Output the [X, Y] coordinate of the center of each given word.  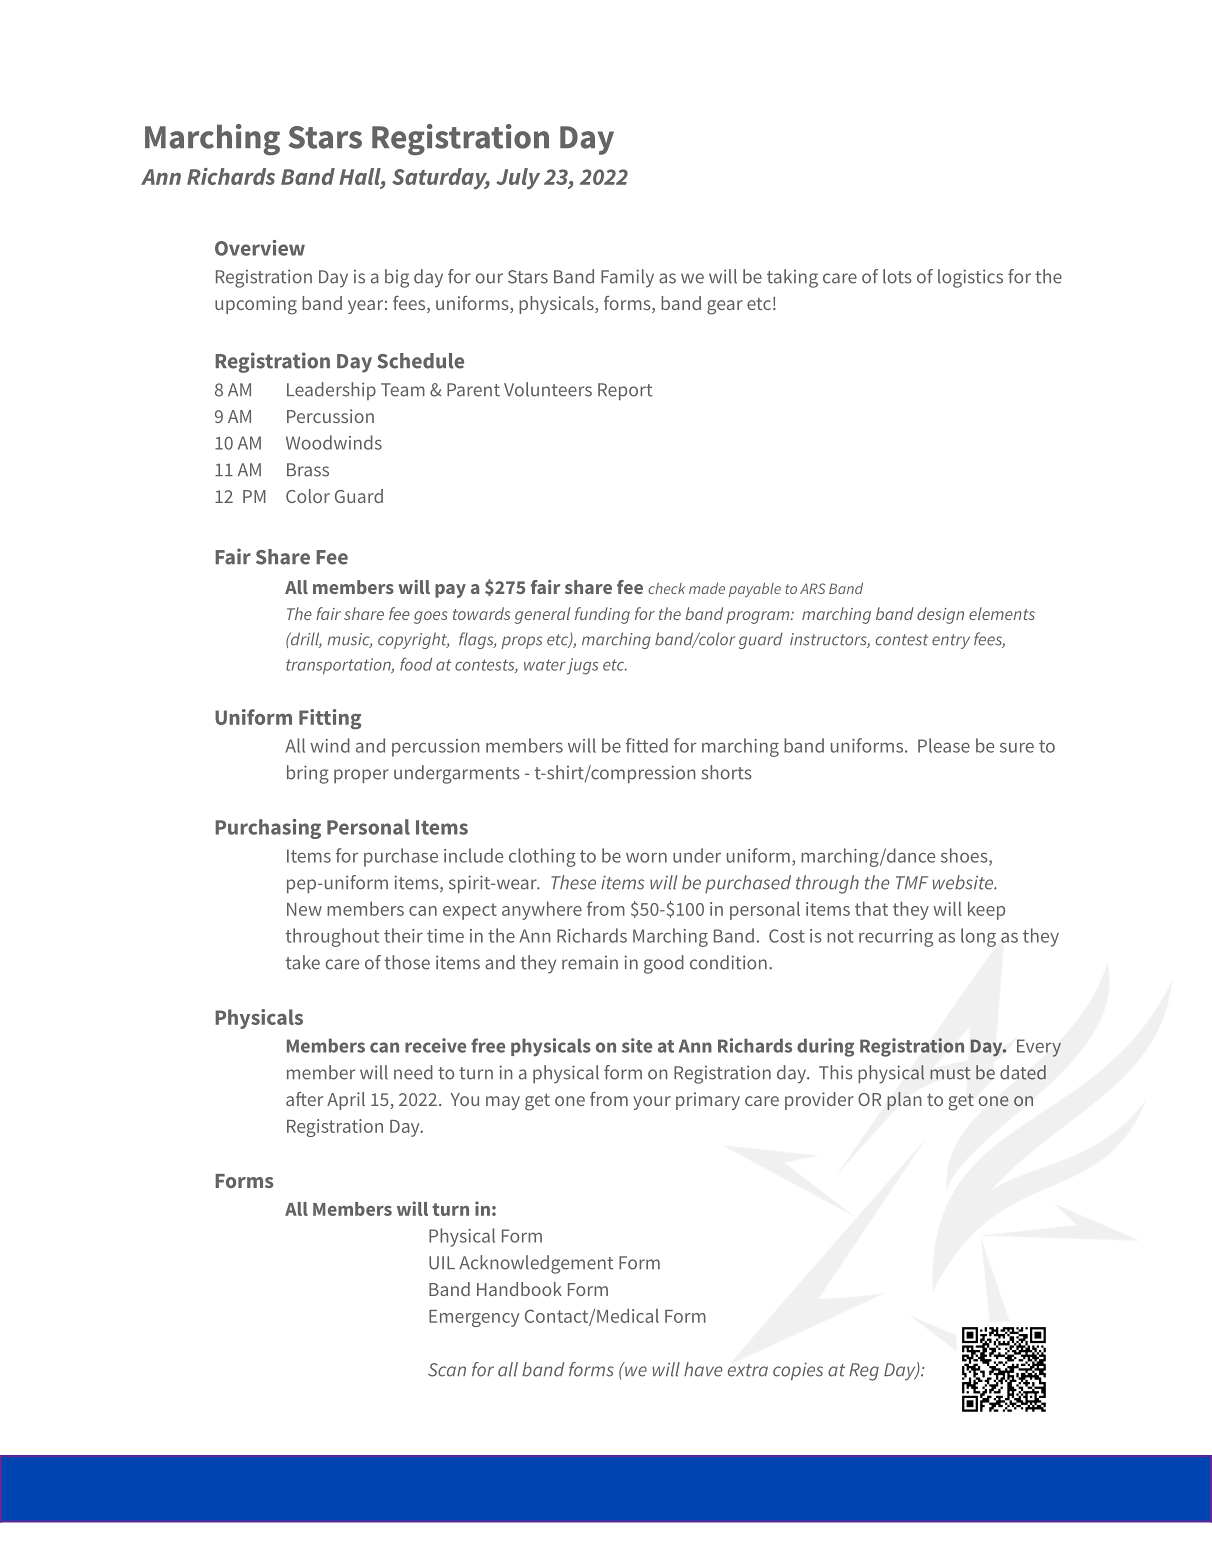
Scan [447, 1370]
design [940, 615]
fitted [647, 745]
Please [944, 745]
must [950, 1073]
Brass [308, 470]
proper [361, 776]
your [652, 1103]
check [666, 588]
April [346, 1101]
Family [627, 278]
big [397, 278]
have [703, 1369]
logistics [970, 278]
